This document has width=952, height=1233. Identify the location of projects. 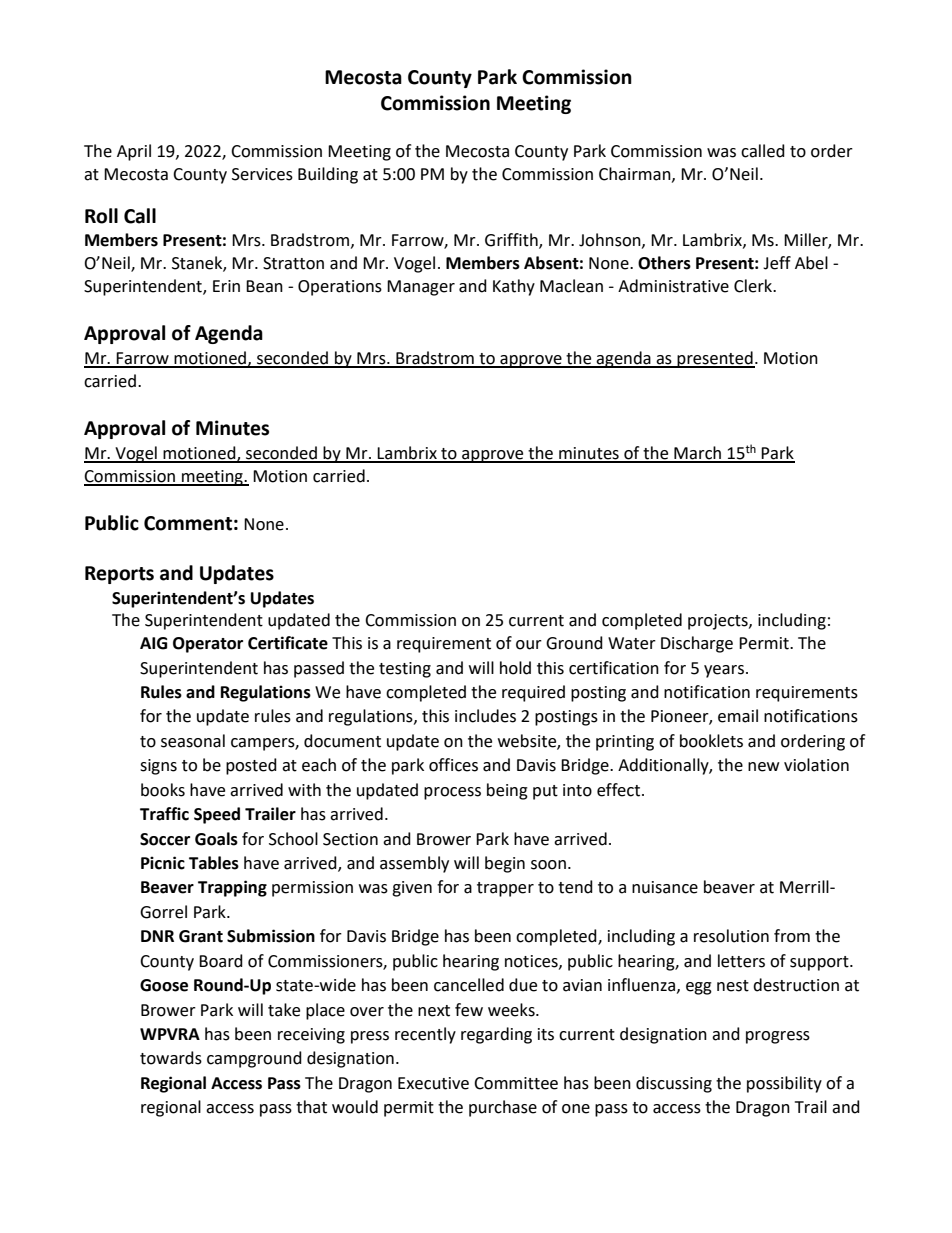
(719, 622).
